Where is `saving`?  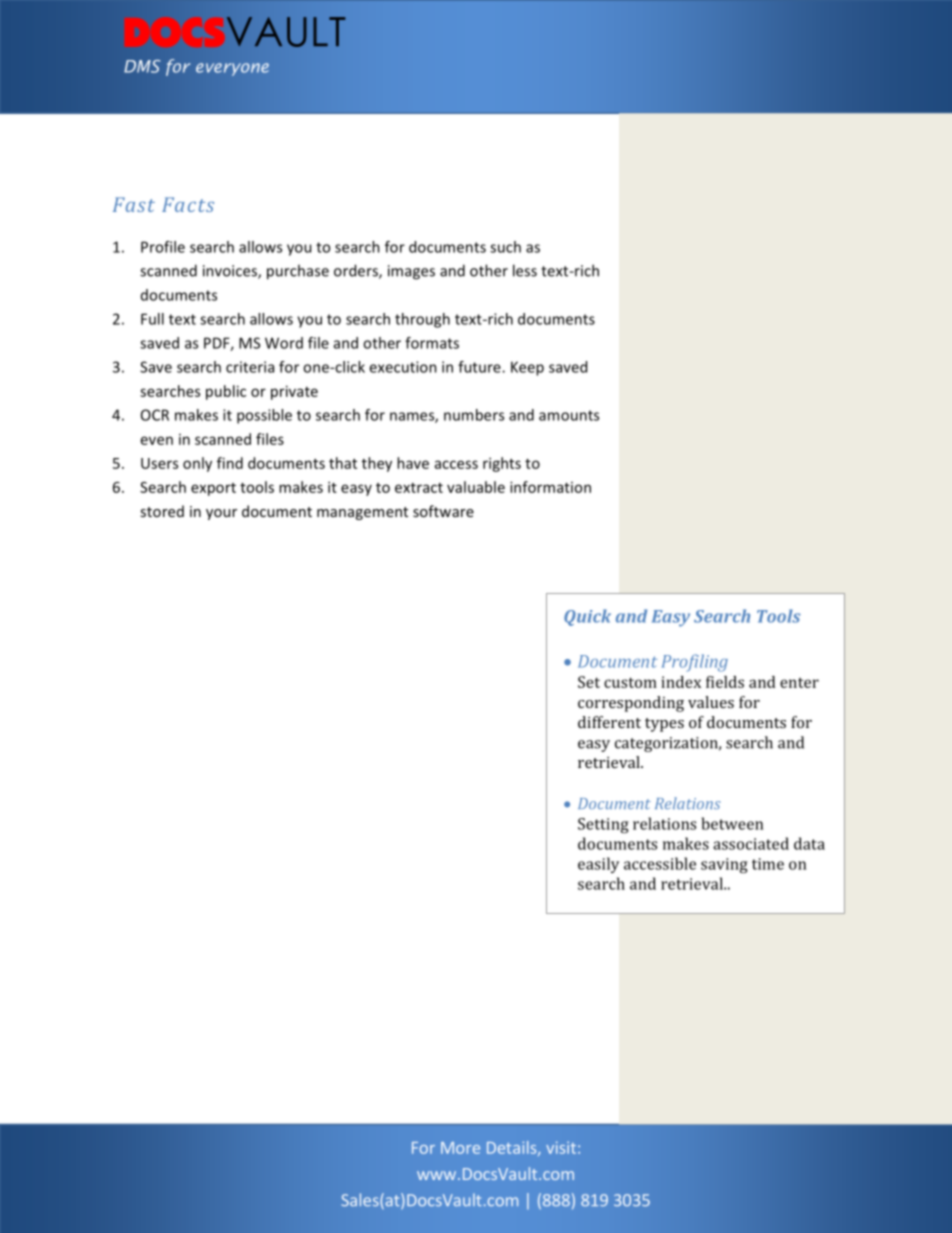
saving is located at coordinates (724, 865).
